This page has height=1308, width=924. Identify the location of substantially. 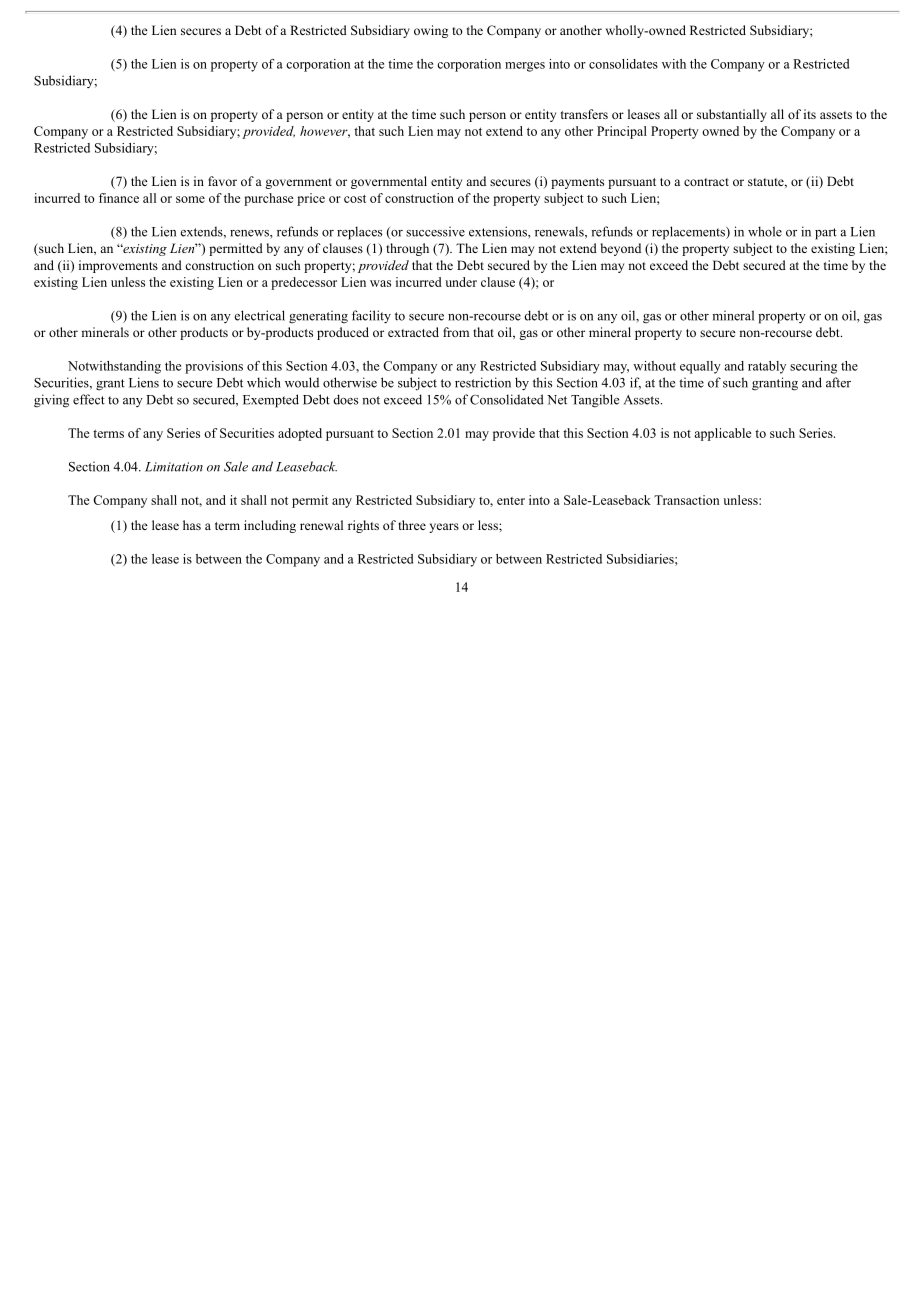
(732, 115).
